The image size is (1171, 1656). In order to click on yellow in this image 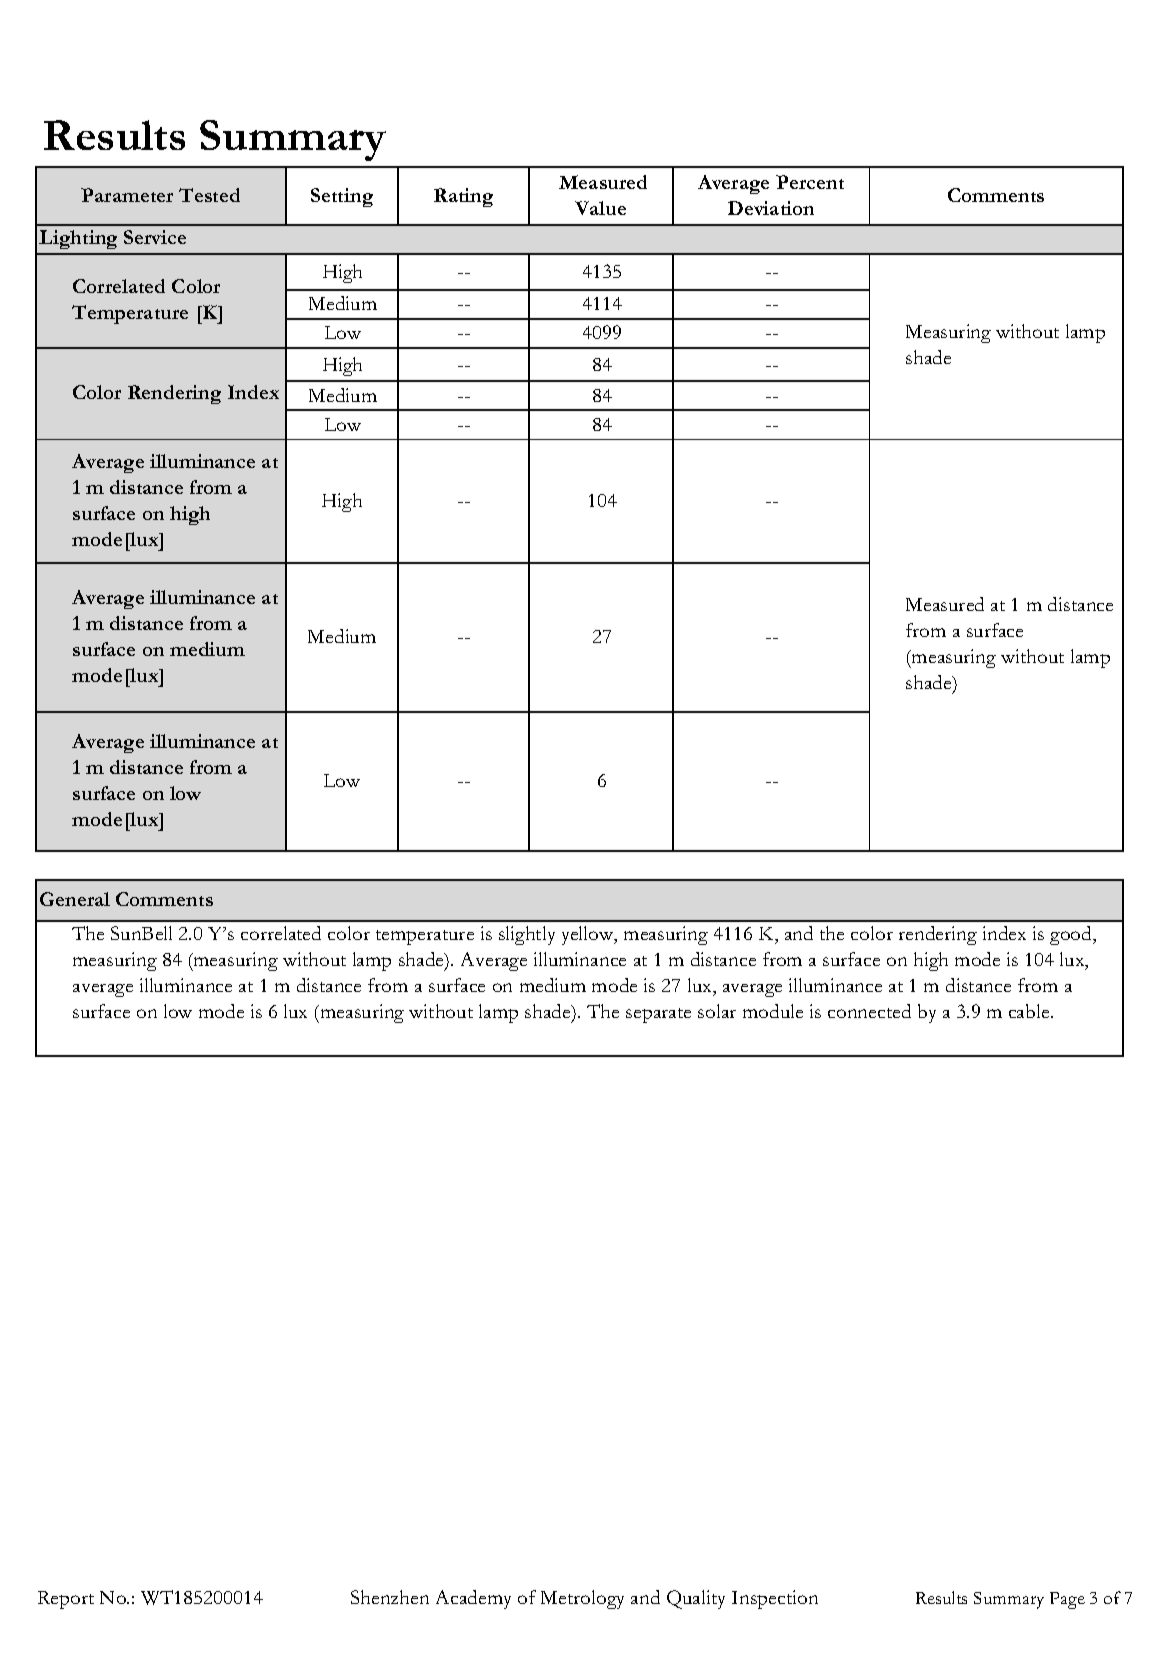, I will do `click(589, 935)`.
